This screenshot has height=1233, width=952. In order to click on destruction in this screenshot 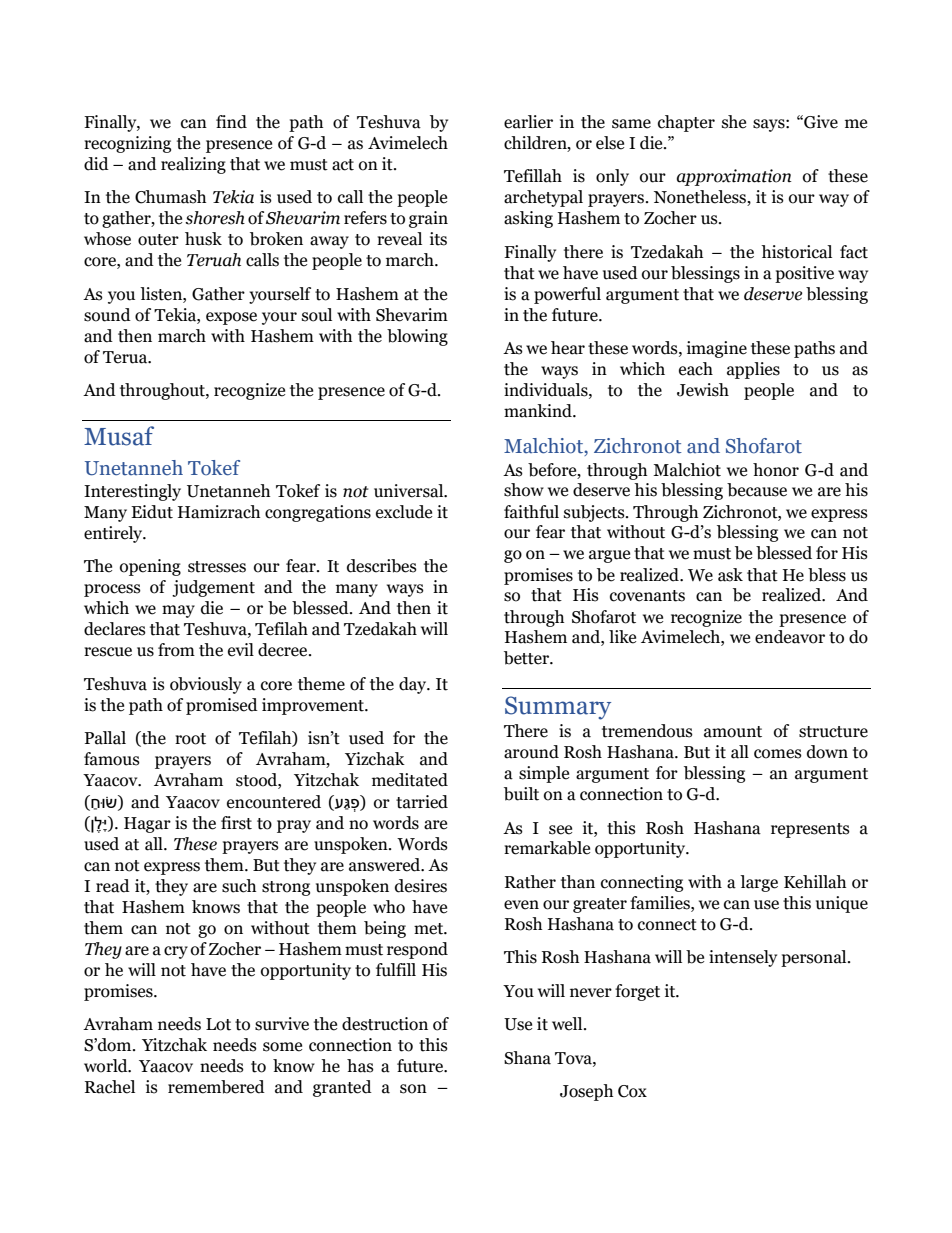, I will do `click(385, 1024)`.
